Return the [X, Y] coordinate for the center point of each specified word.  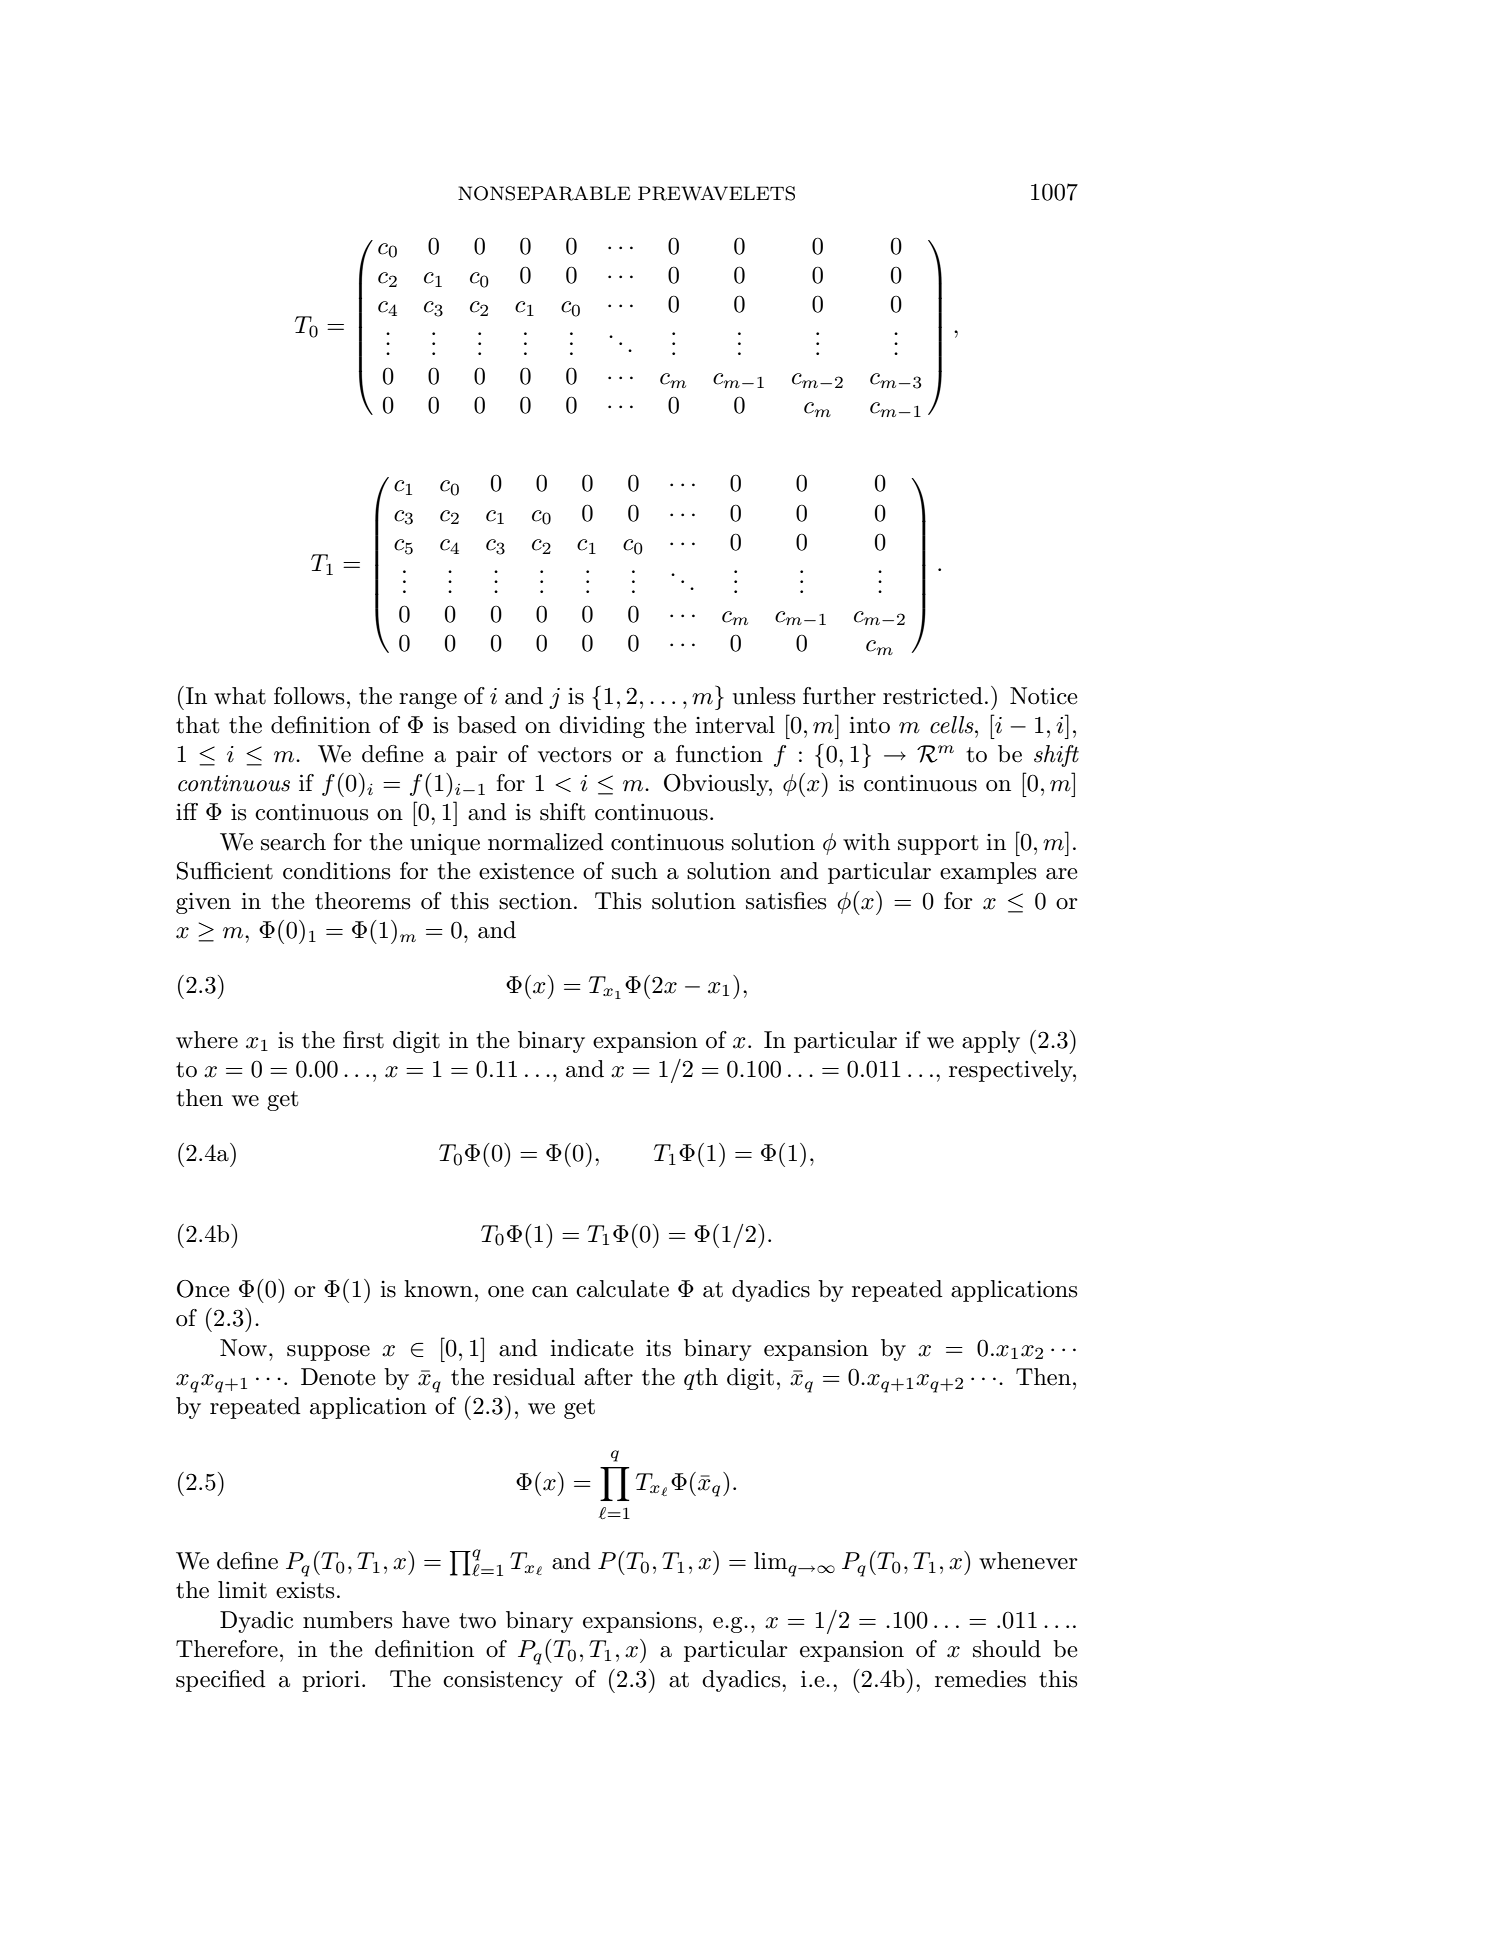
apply [991, 1042]
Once [203, 1289]
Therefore [227, 1649]
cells [953, 725]
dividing [602, 727]
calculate [622, 1289]
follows [309, 696]
